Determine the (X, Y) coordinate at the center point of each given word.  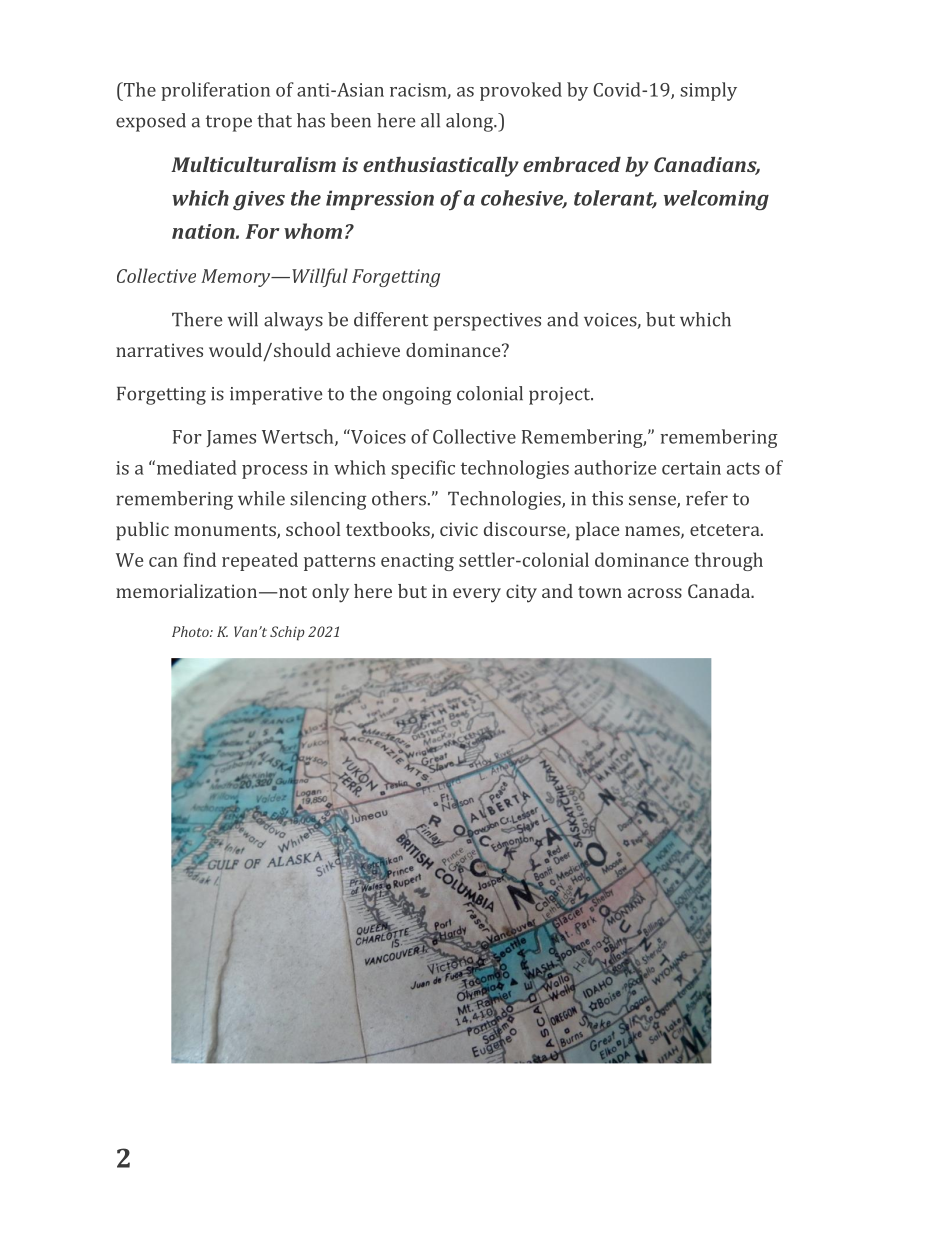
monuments (226, 531)
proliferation (215, 91)
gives (259, 200)
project (560, 396)
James (231, 438)
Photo (191, 631)
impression (380, 200)
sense (653, 501)
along (470, 122)
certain (691, 468)
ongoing (417, 396)
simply (708, 91)
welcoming (716, 200)
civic (459, 529)
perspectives (487, 322)
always (293, 321)
